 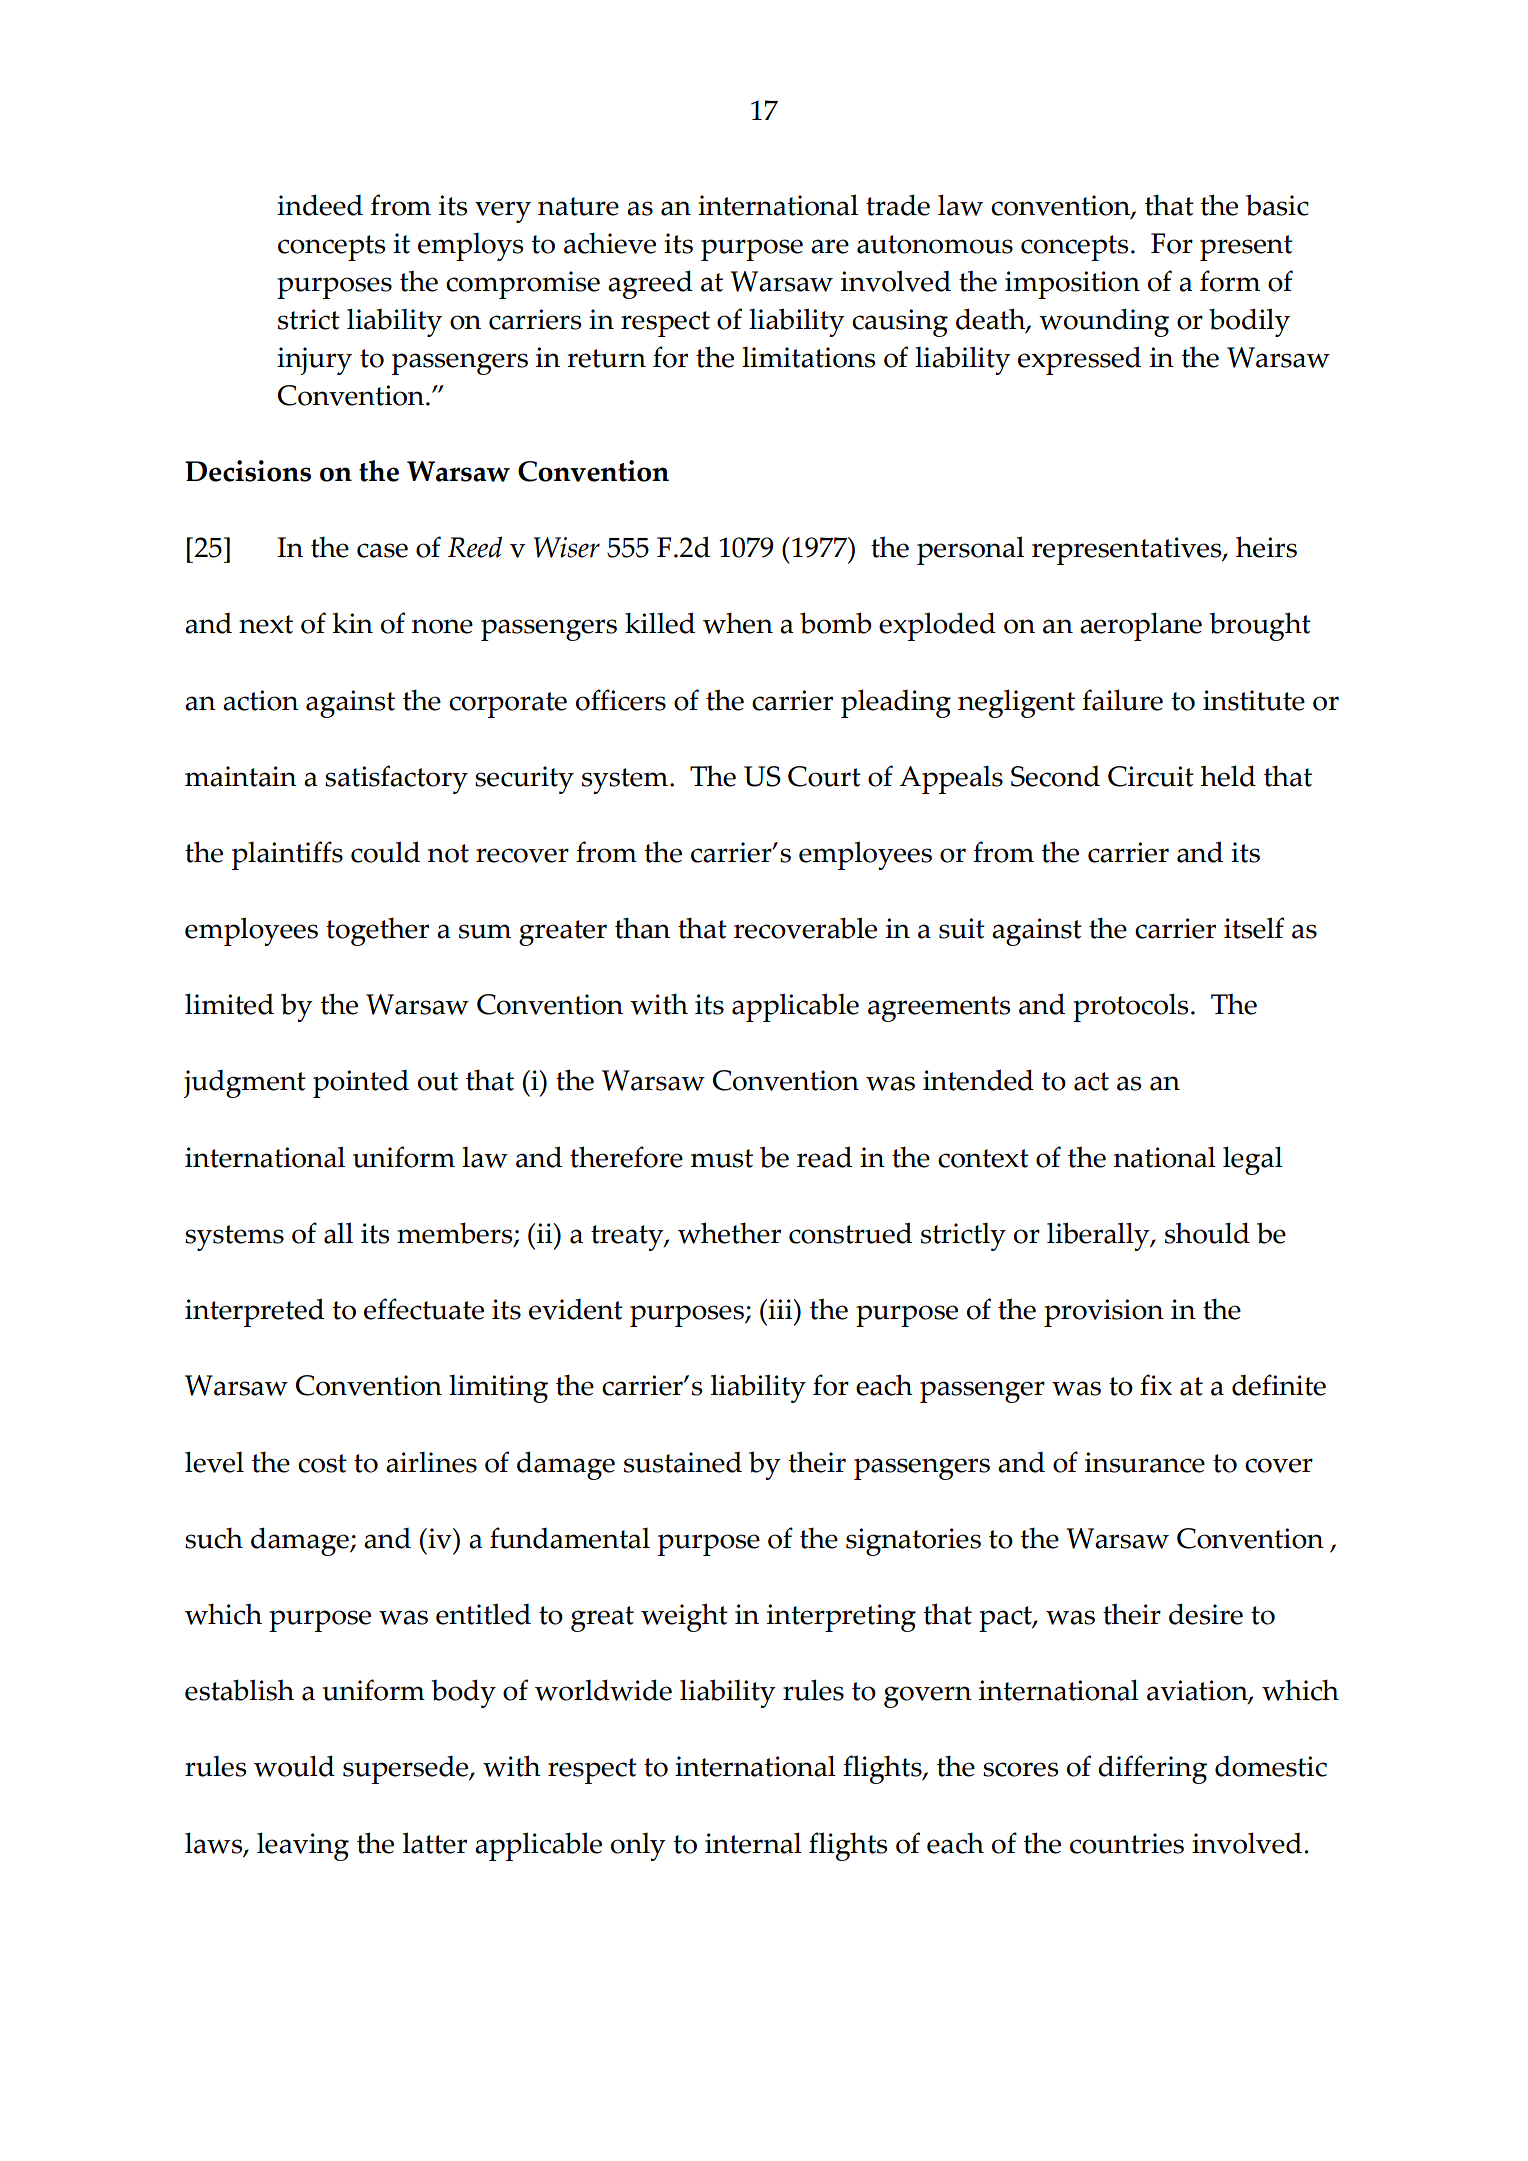 I want to click on differing, so click(x=1152, y=1769).
